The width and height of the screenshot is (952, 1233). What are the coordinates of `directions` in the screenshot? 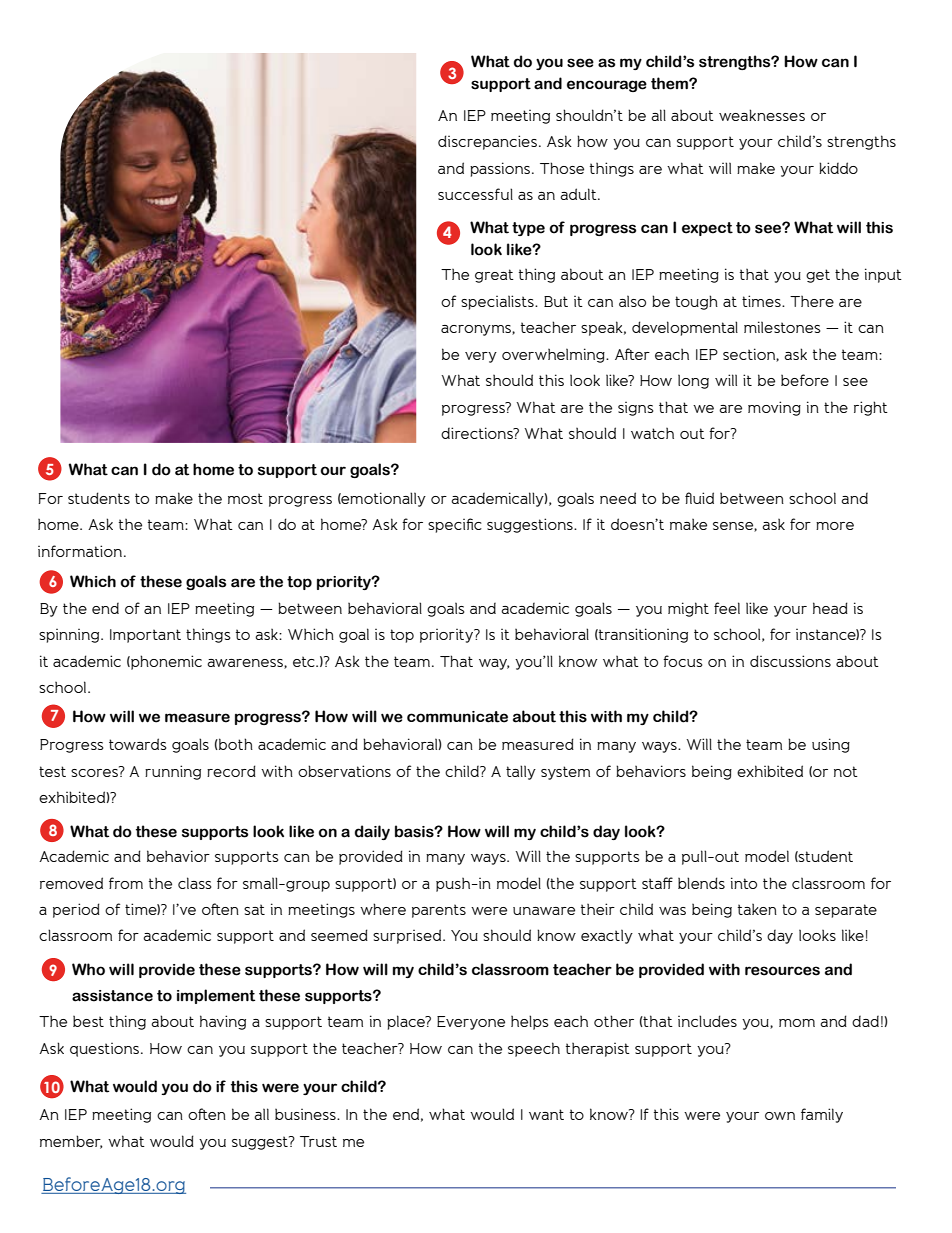 It's located at (478, 433).
